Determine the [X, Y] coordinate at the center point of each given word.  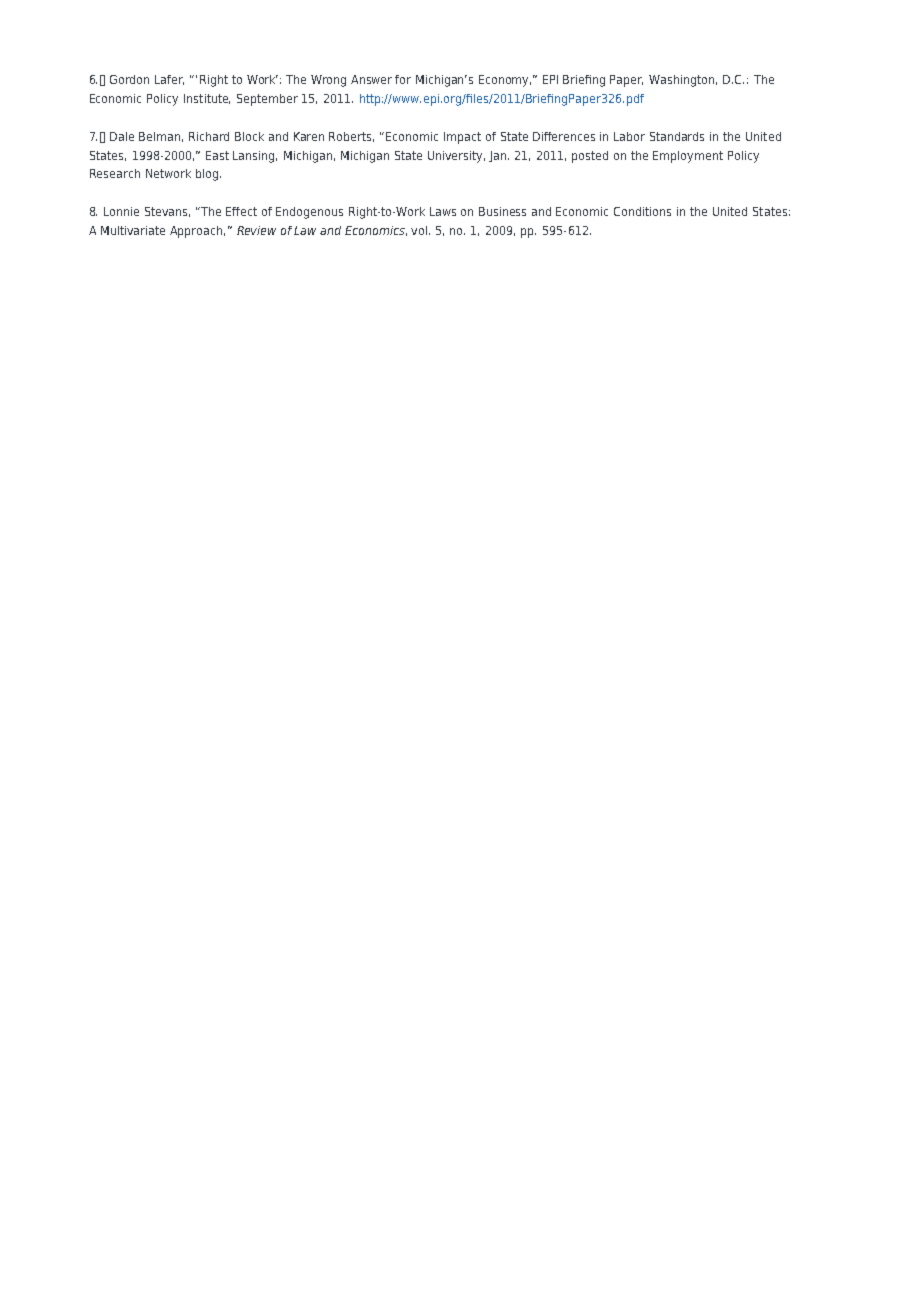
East [217, 155]
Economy [505, 81]
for [403, 79]
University [456, 157]
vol [420, 230]
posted [590, 157]
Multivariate [133, 230]
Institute [207, 99]
